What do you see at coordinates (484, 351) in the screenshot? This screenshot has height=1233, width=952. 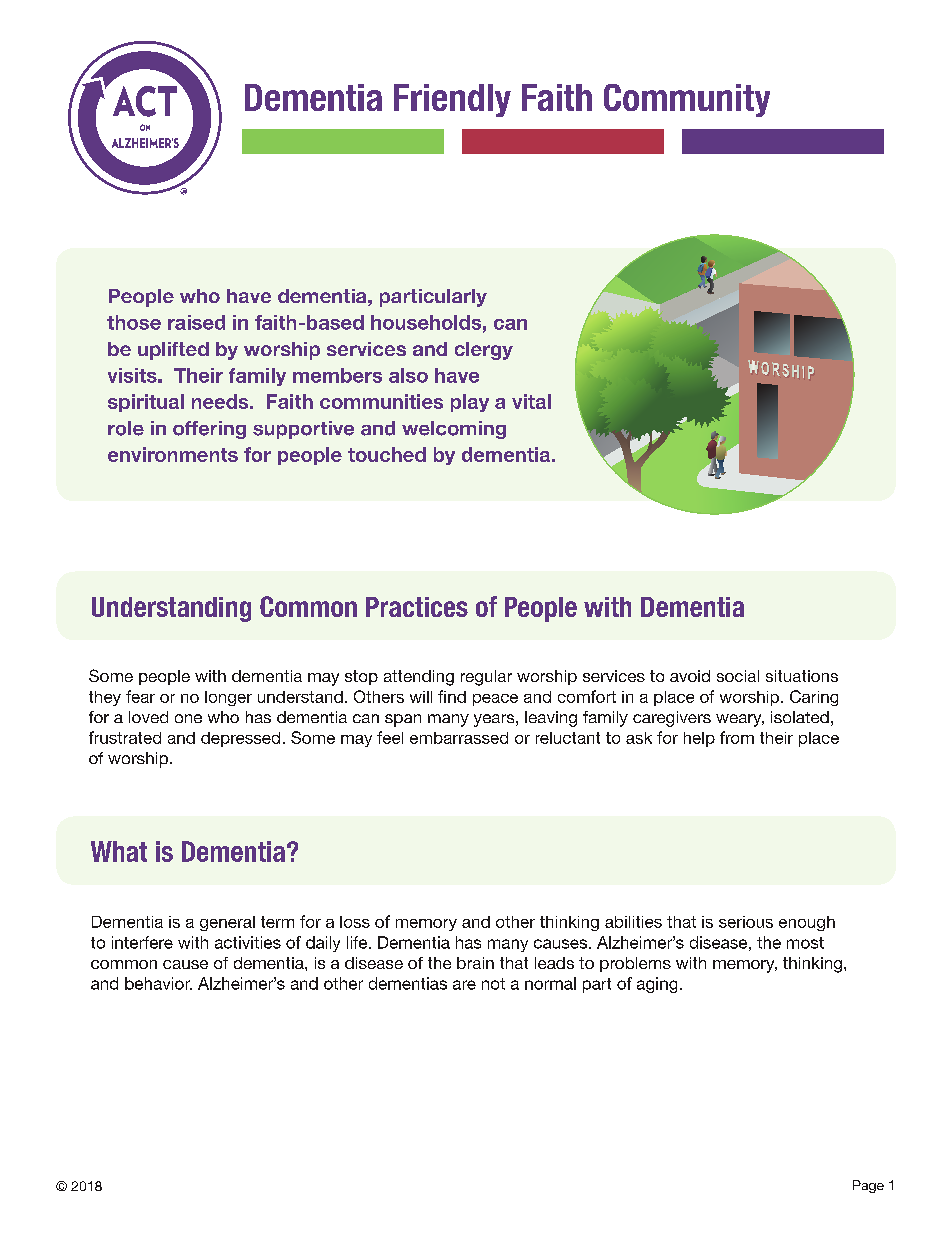 I see `clergy` at bounding box center [484, 351].
